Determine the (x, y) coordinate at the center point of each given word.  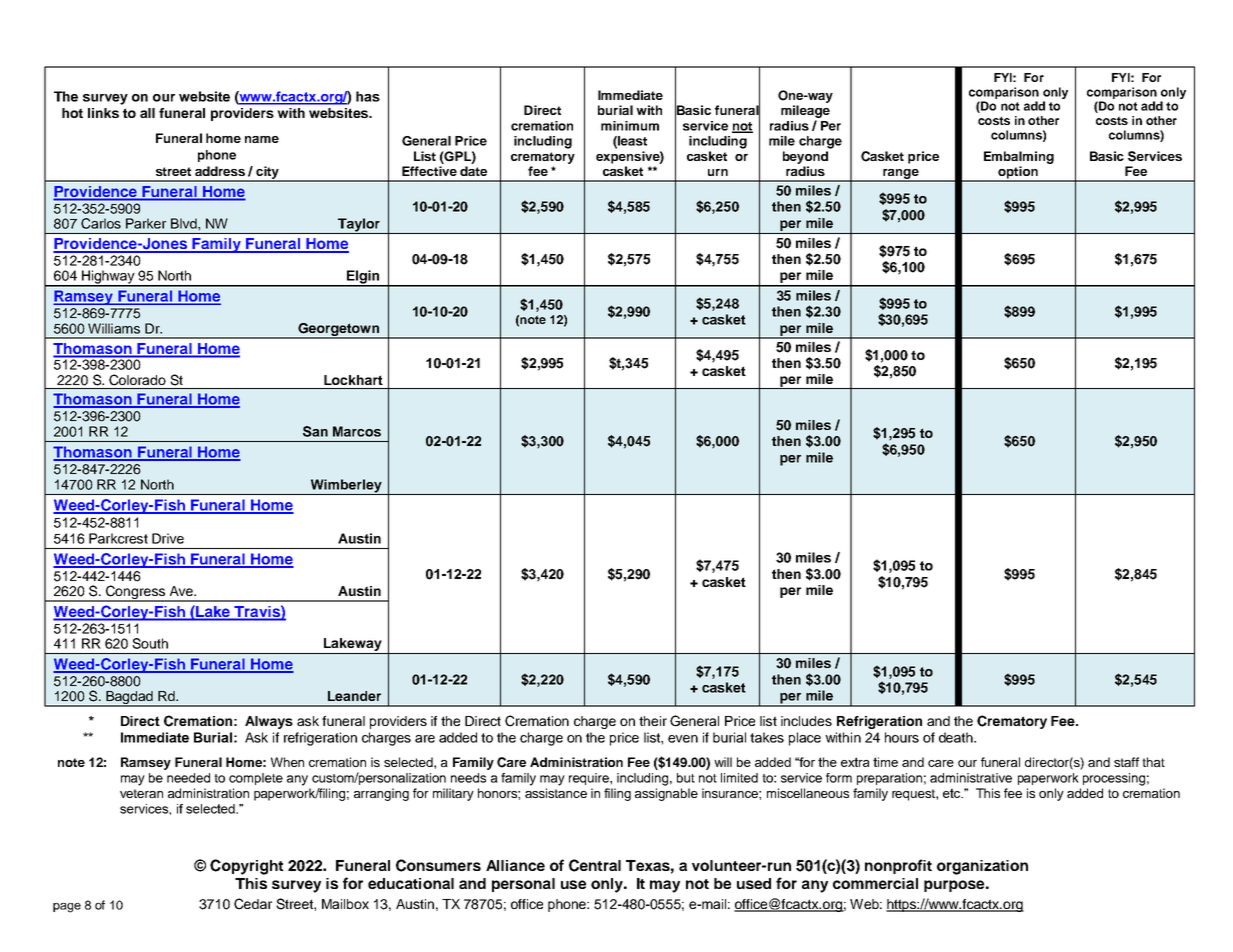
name (262, 139)
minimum (630, 126)
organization (982, 867)
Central (595, 865)
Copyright (247, 867)
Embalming (1019, 157)
